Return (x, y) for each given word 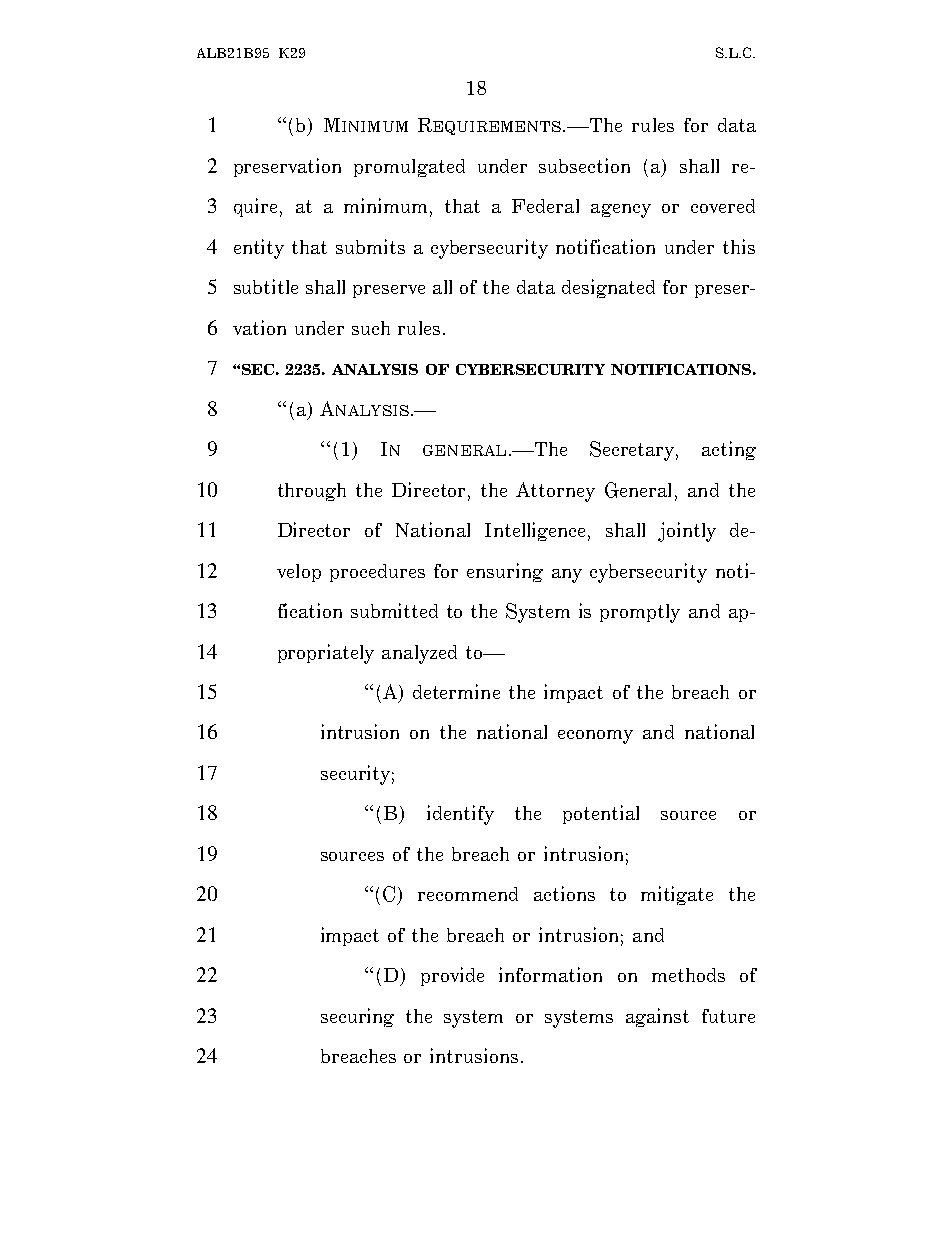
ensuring (505, 572)
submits (370, 246)
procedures (377, 573)
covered (723, 206)
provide (452, 976)
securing (357, 1017)
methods (688, 975)
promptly (640, 613)
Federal (545, 206)
